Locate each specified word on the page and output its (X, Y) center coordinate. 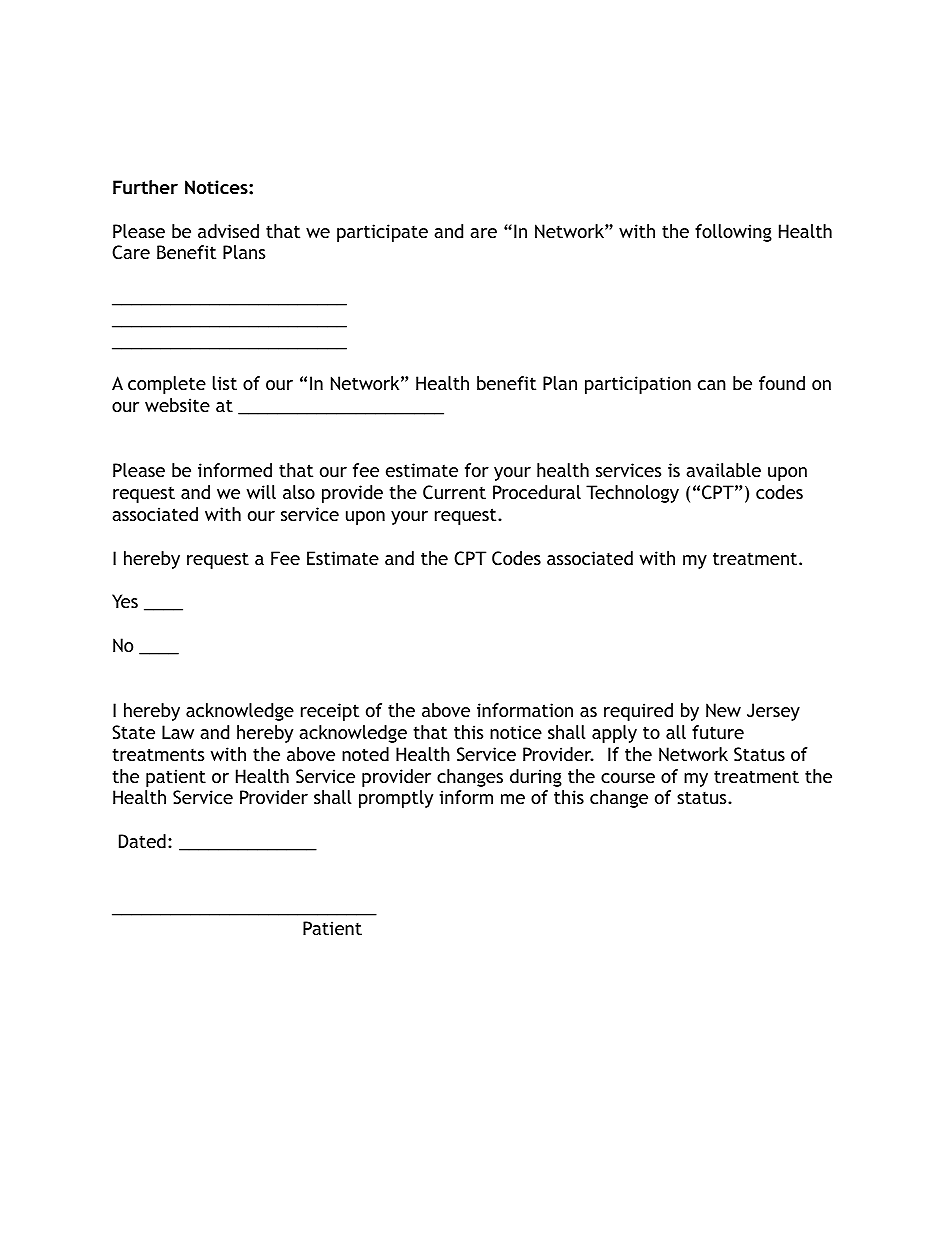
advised (228, 231)
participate (382, 233)
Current (454, 492)
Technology (632, 494)
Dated (142, 841)
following (733, 233)
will (261, 492)
